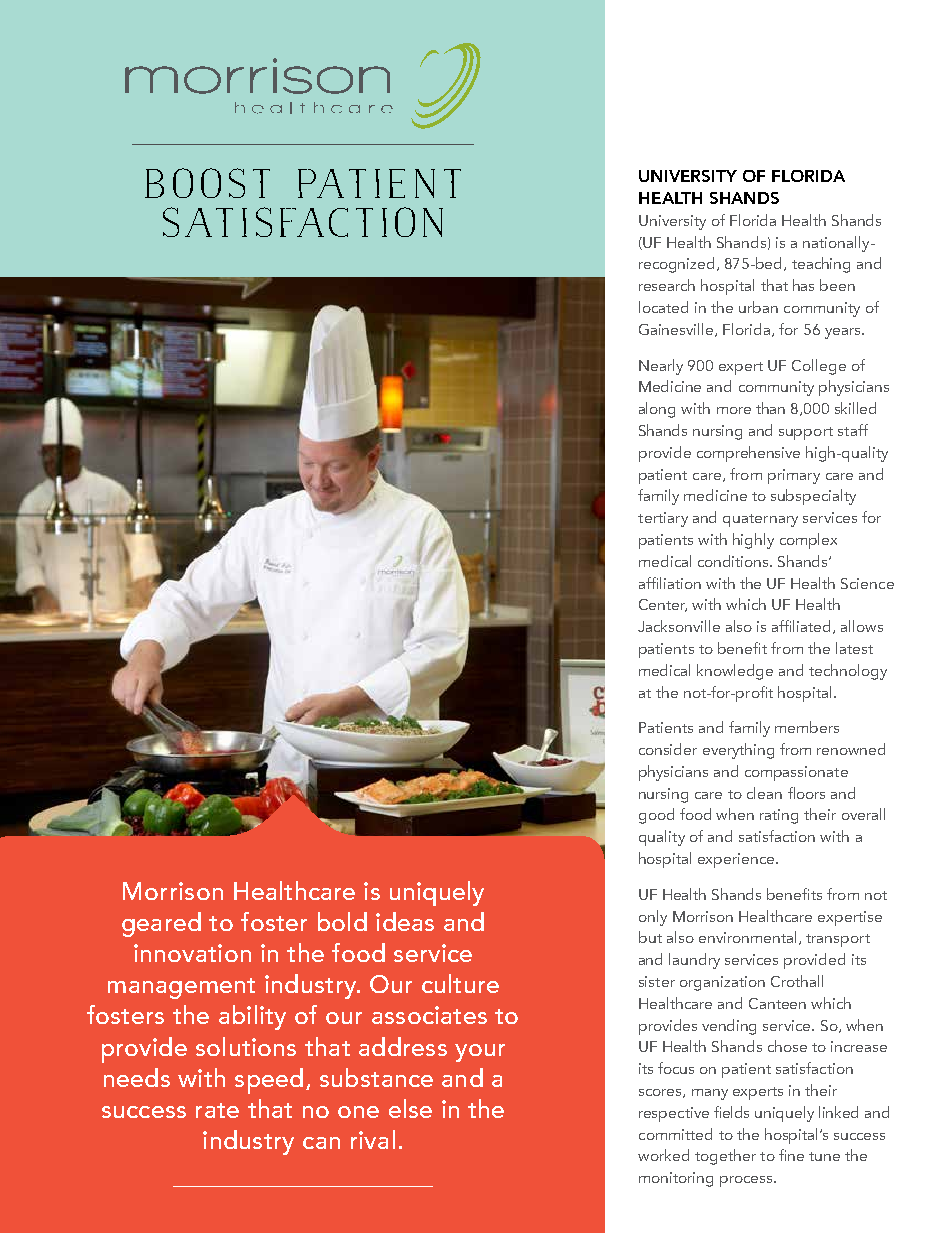 Image resolution: width=952 pixels, height=1233 pixels. What do you see at coordinates (217, 1110) in the screenshot?
I see `rate` at bounding box center [217, 1110].
